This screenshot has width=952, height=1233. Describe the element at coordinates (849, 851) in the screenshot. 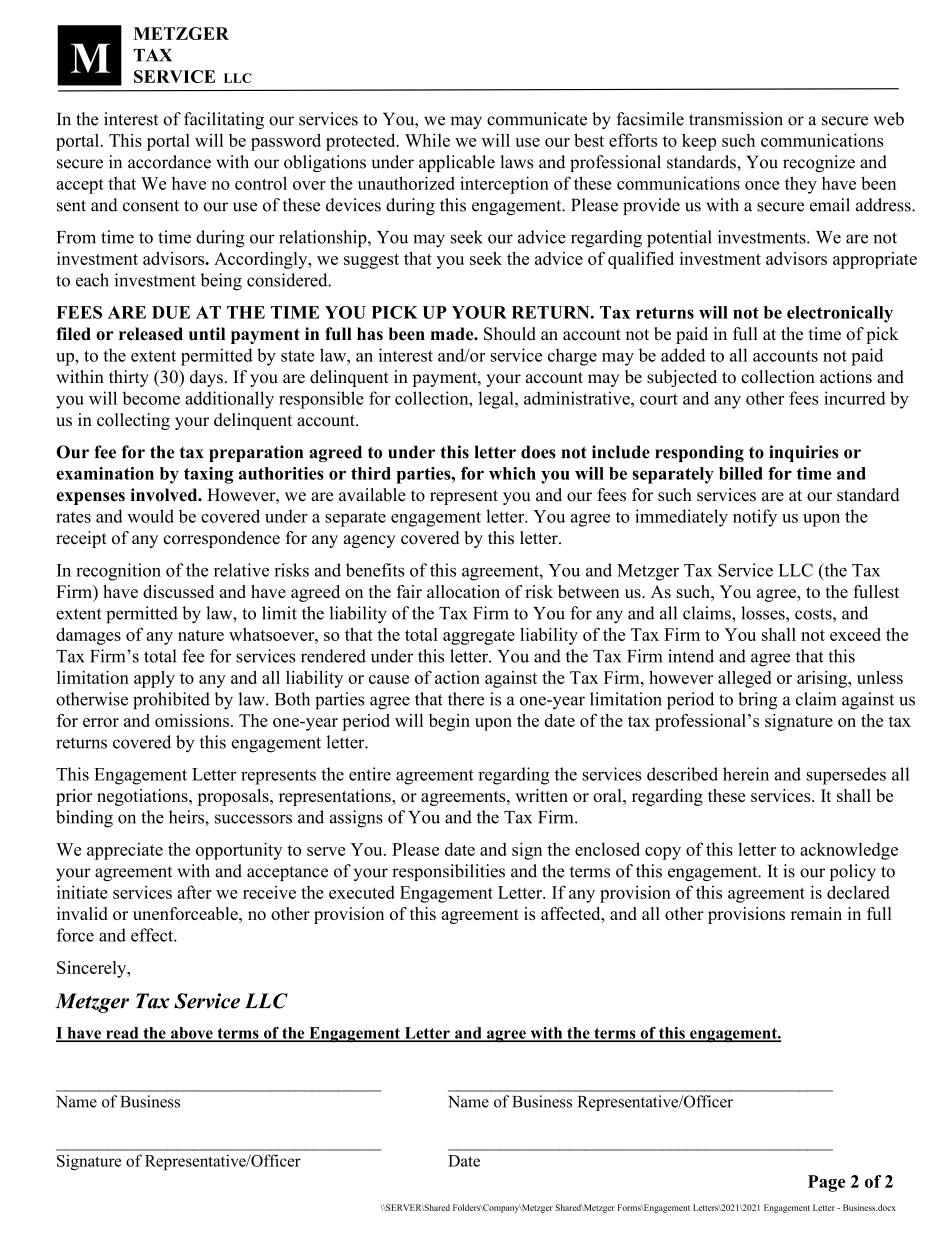

I see `acknowledge` at that location.
